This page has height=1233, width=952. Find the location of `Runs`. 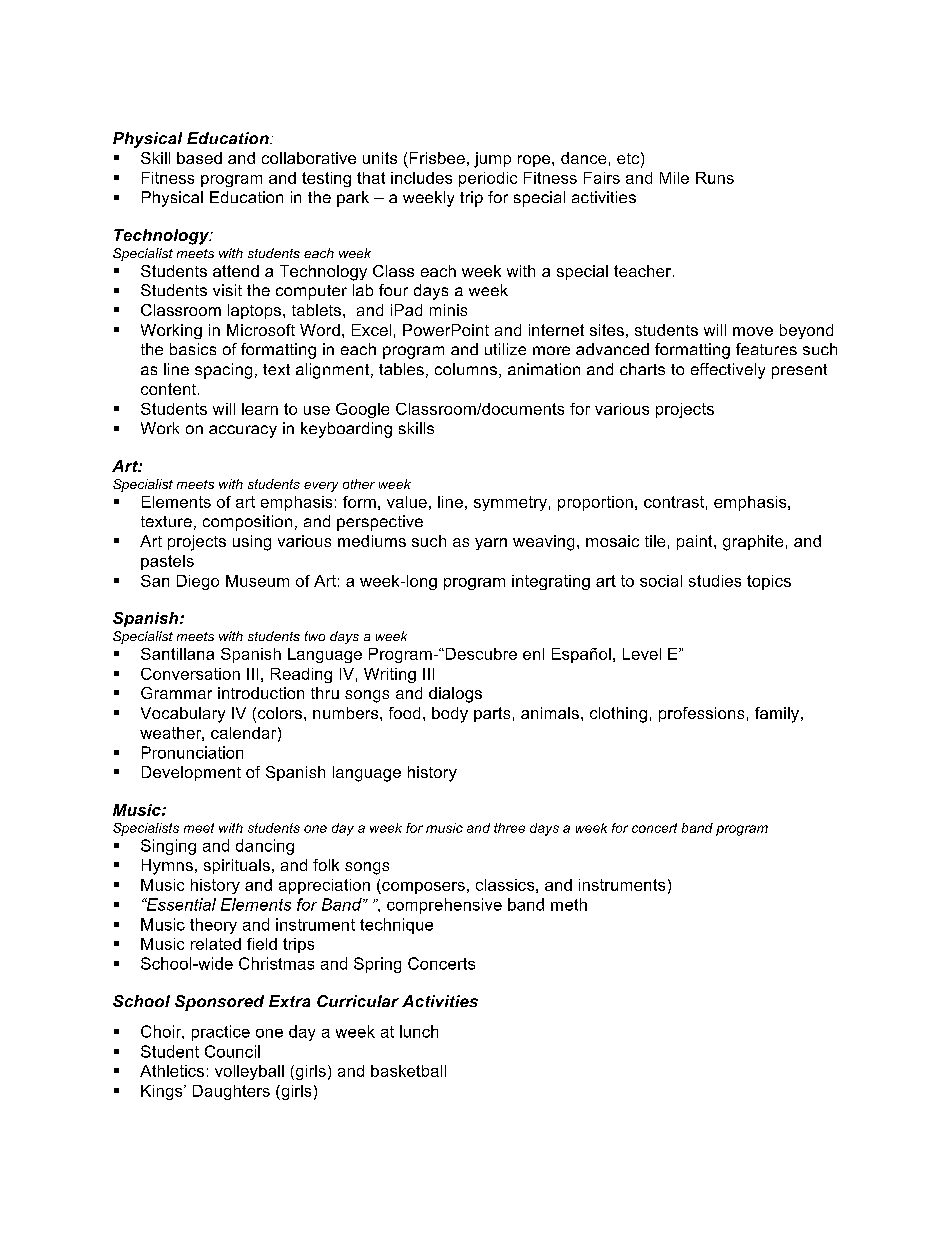

Runs is located at coordinates (715, 178).
